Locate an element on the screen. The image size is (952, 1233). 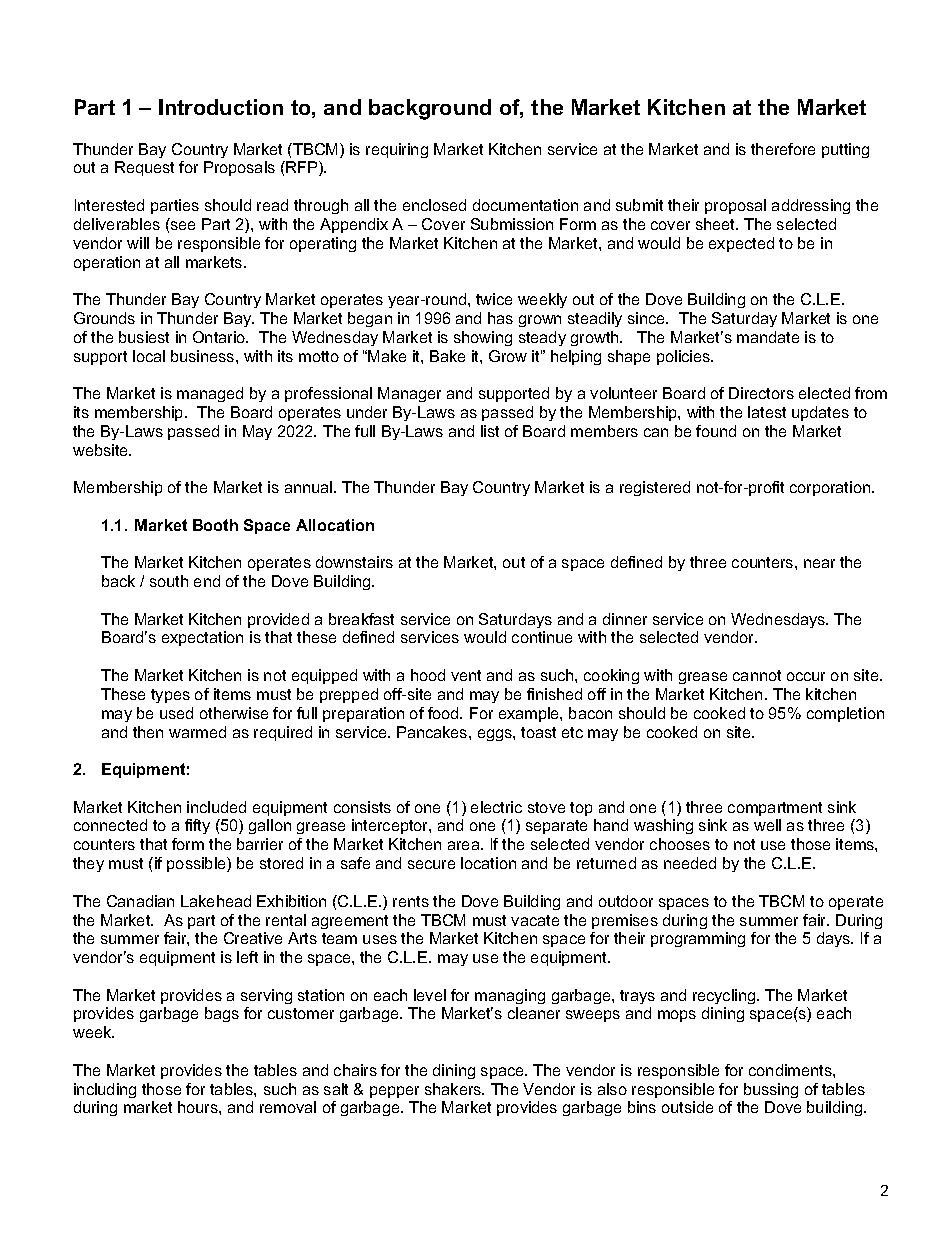
showing is located at coordinates (483, 338).
